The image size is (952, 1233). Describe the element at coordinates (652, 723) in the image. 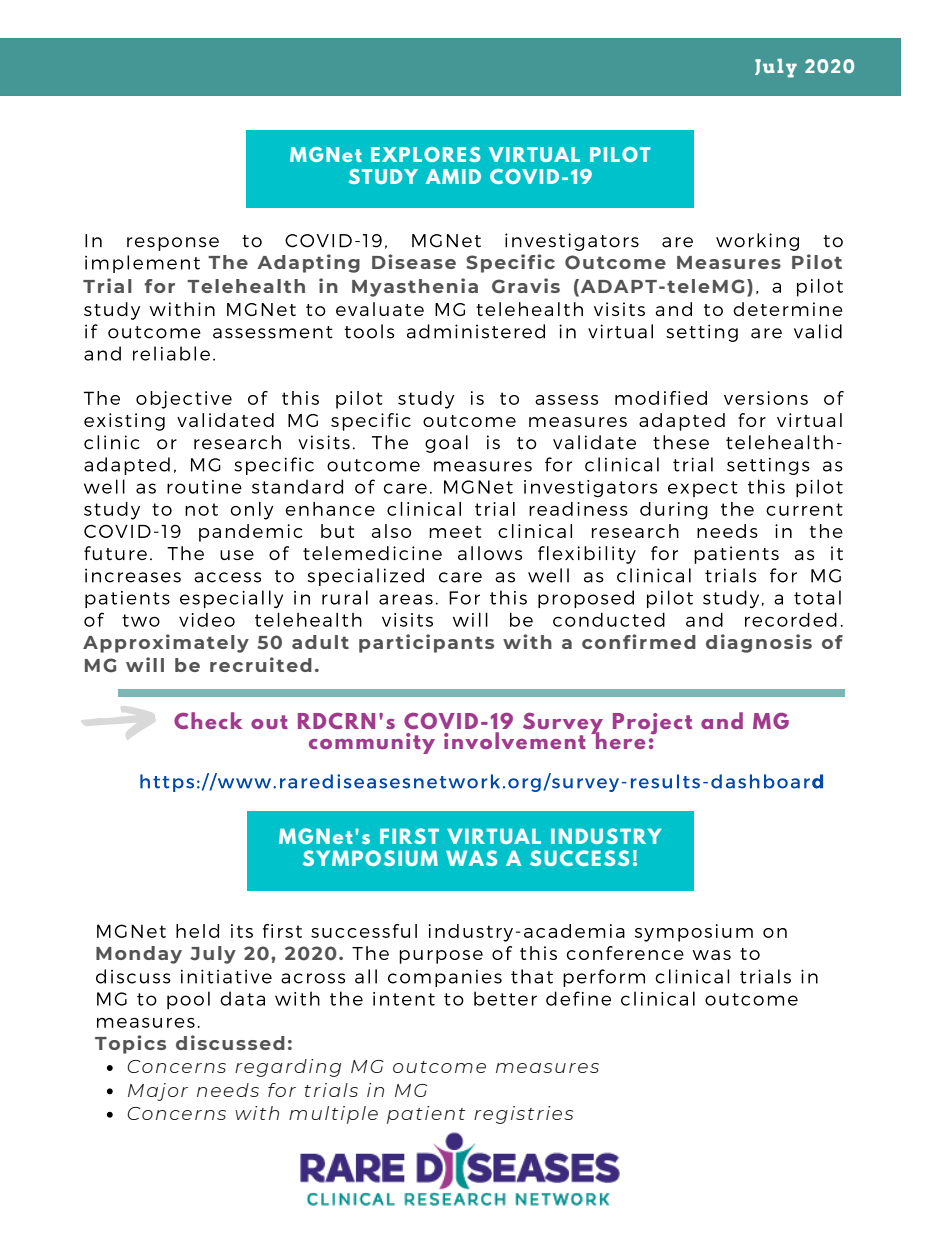

I see `Project` at that location.
